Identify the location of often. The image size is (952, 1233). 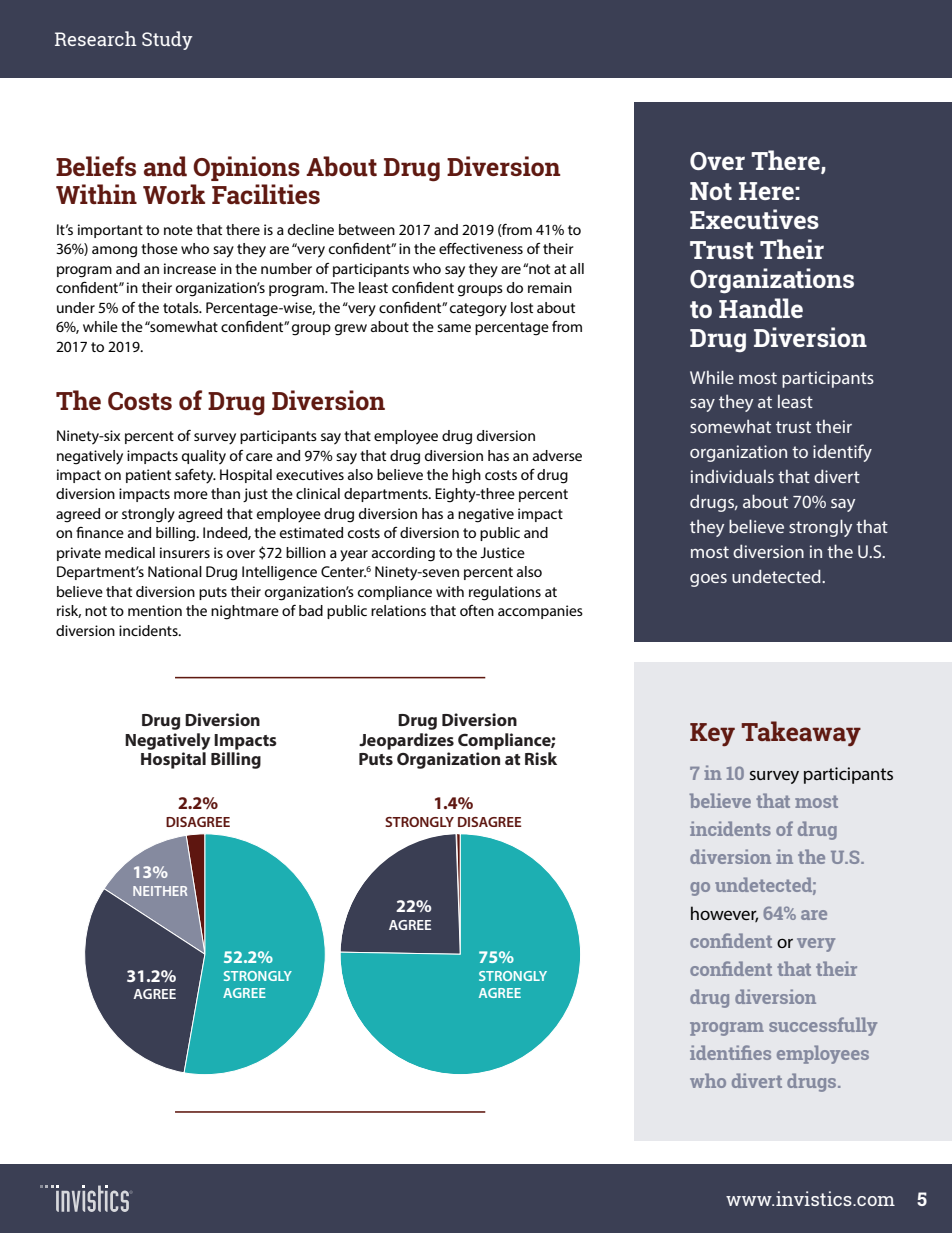
(477, 610).
